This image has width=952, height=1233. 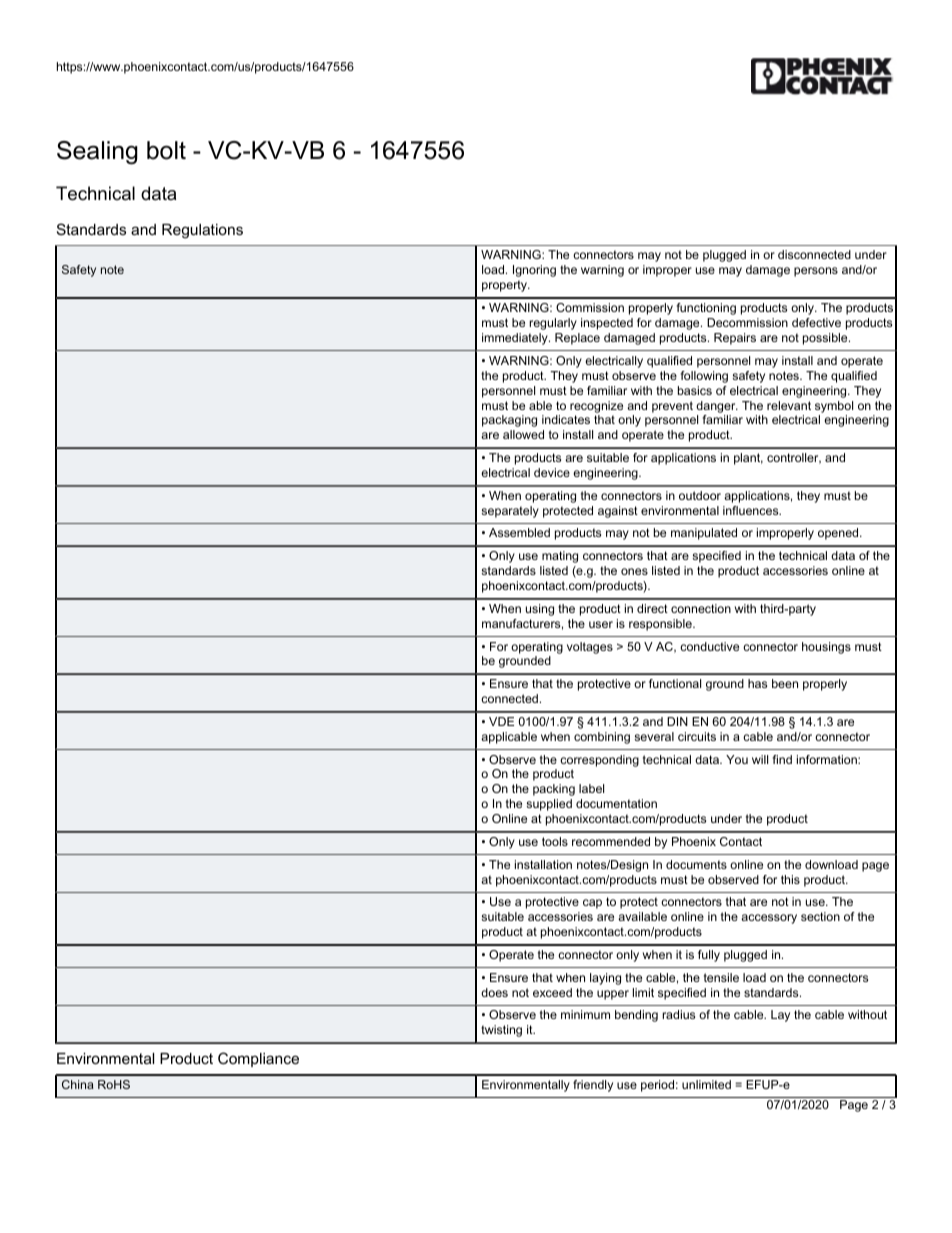 I want to click on separately, so click(x=510, y=512).
